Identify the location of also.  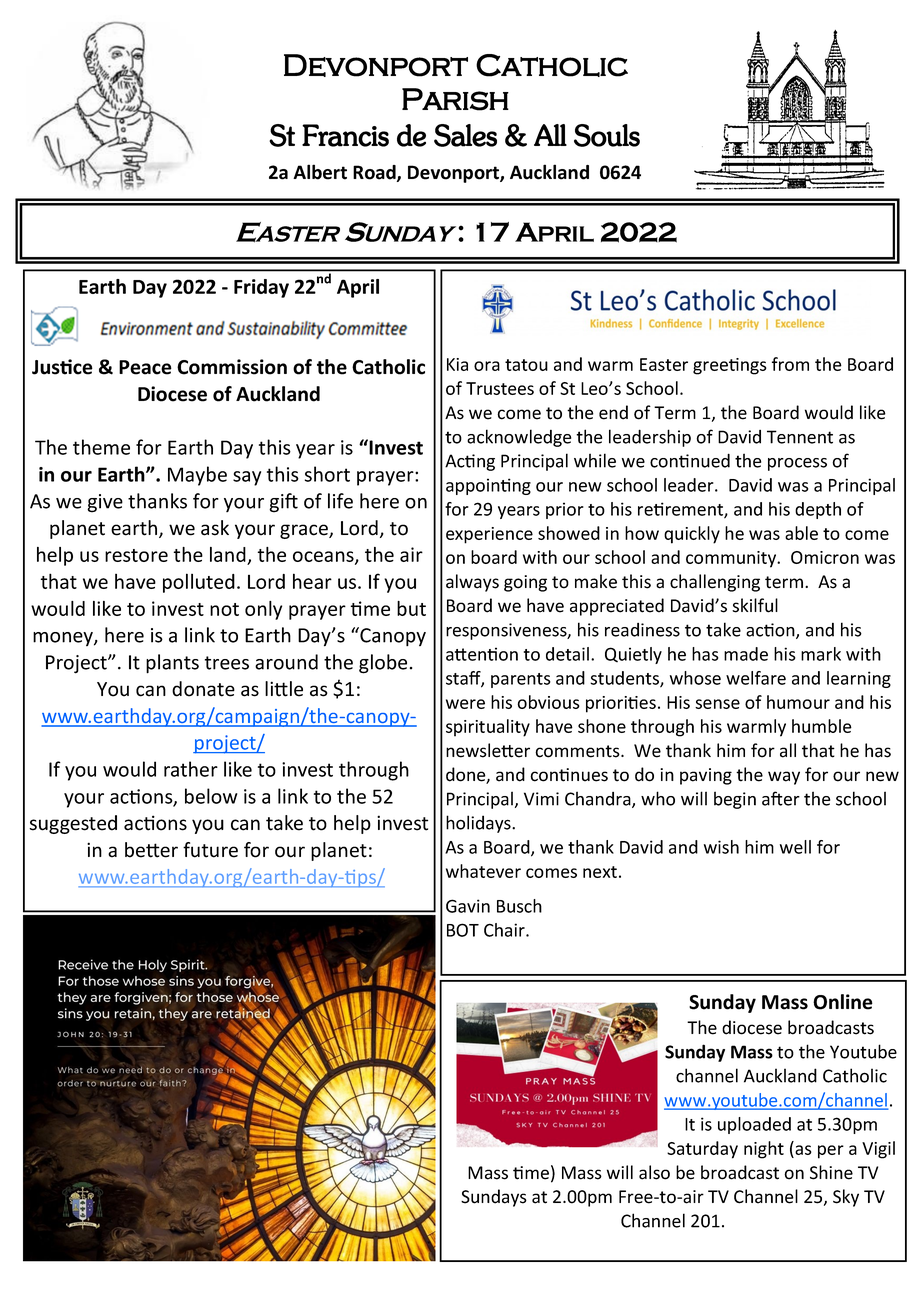
(654, 1172).
